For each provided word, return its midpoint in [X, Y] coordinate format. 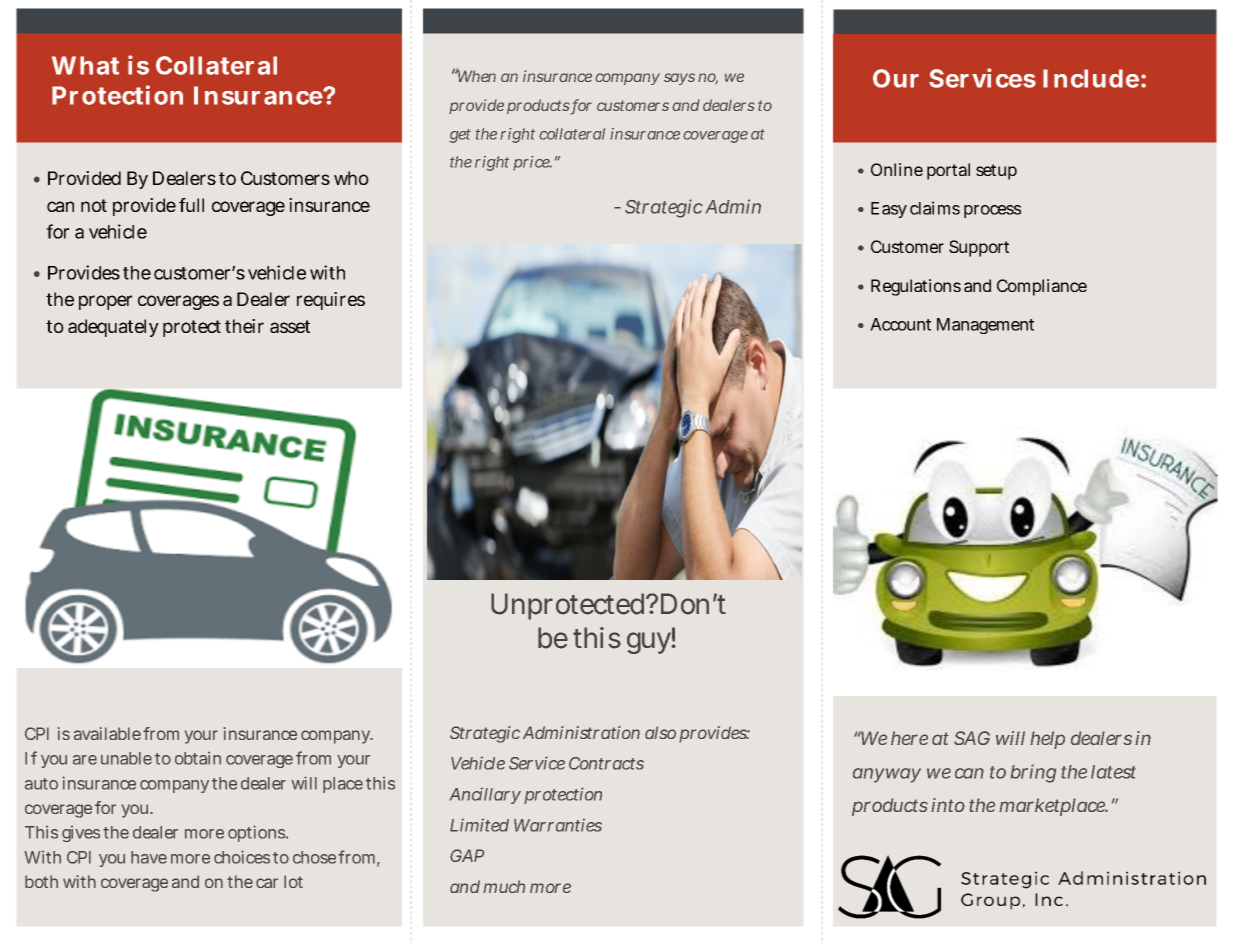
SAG [972, 738]
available [107, 733]
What [85, 65]
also [660, 732]
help [1047, 740]
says [679, 79]
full [191, 205]
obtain [198, 758]
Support [979, 248]
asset [290, 326]
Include [1091, 78]
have [149, 857]
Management [985, 326]
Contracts [606, 763]
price [532, 163]
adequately [113, 328]
